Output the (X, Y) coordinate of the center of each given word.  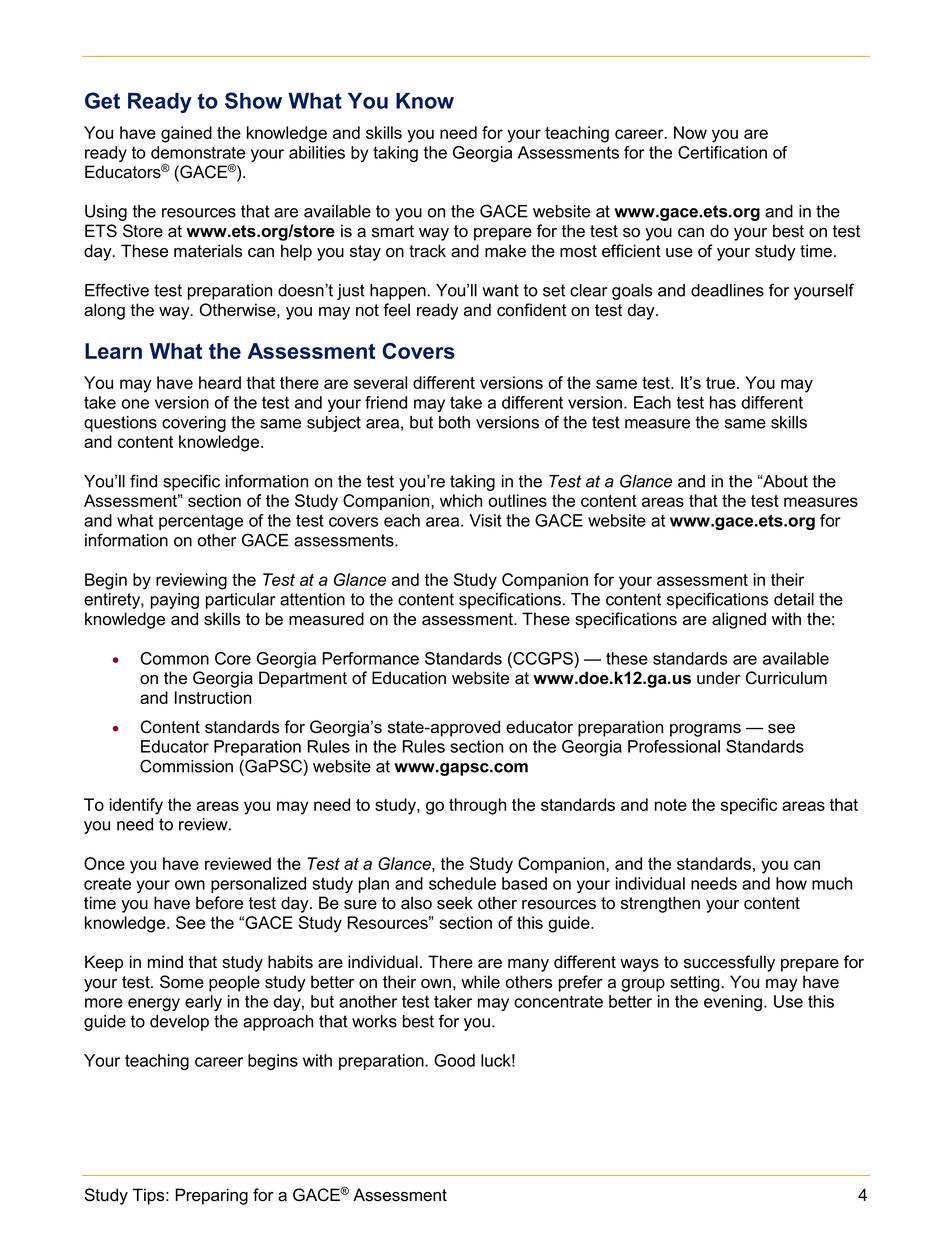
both (454, 422)
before (219, 903)
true (722, 383)
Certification (722, 152)
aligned (739, 620)
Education (409, 678)
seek (455, 903)
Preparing (211, 1196)
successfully (729, 963)
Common (175, 658)
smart (393, 231)
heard (220, 382)
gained (186, 134)
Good (454, 1060)
